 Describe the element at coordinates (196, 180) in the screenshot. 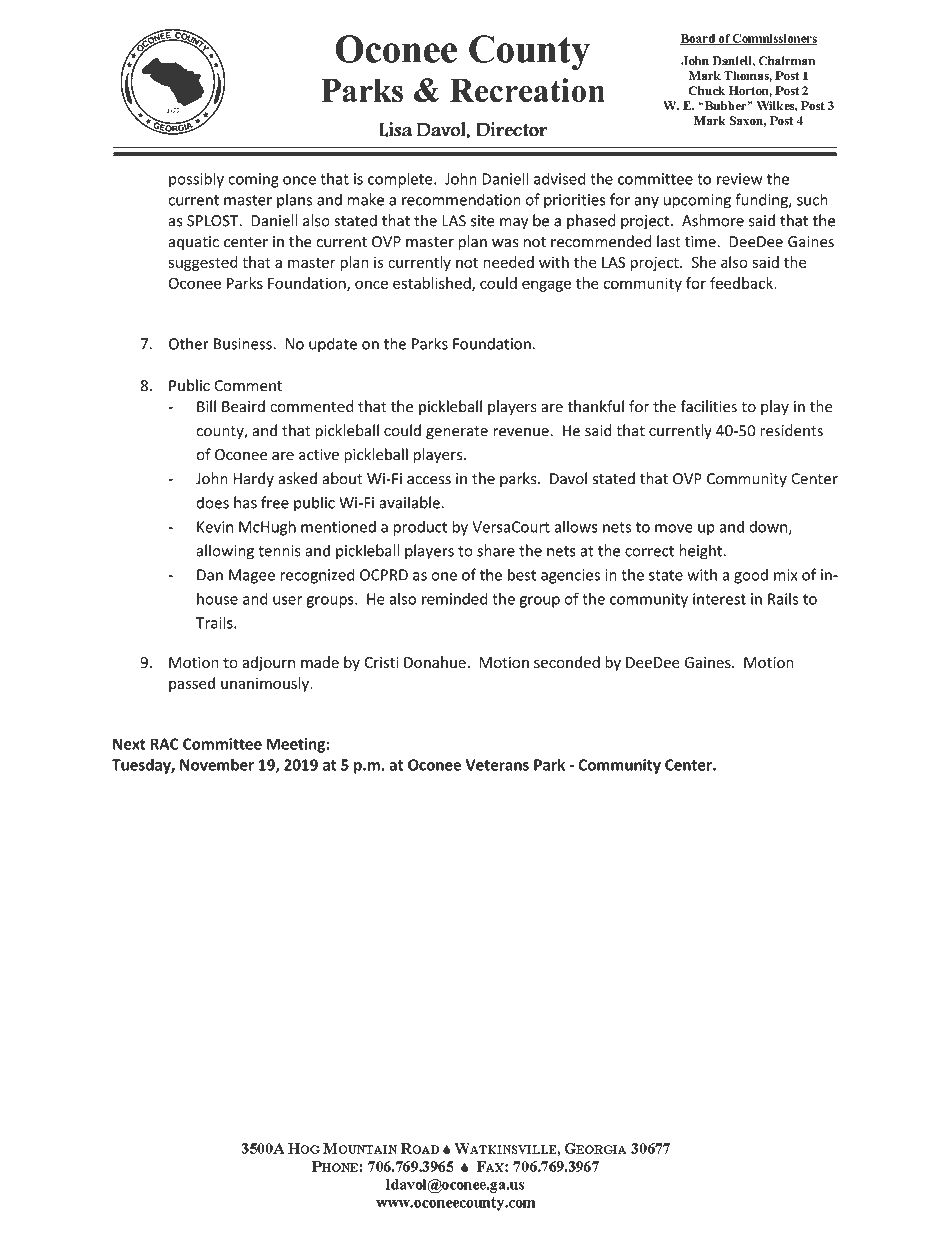

I see `possibly` at that location.
